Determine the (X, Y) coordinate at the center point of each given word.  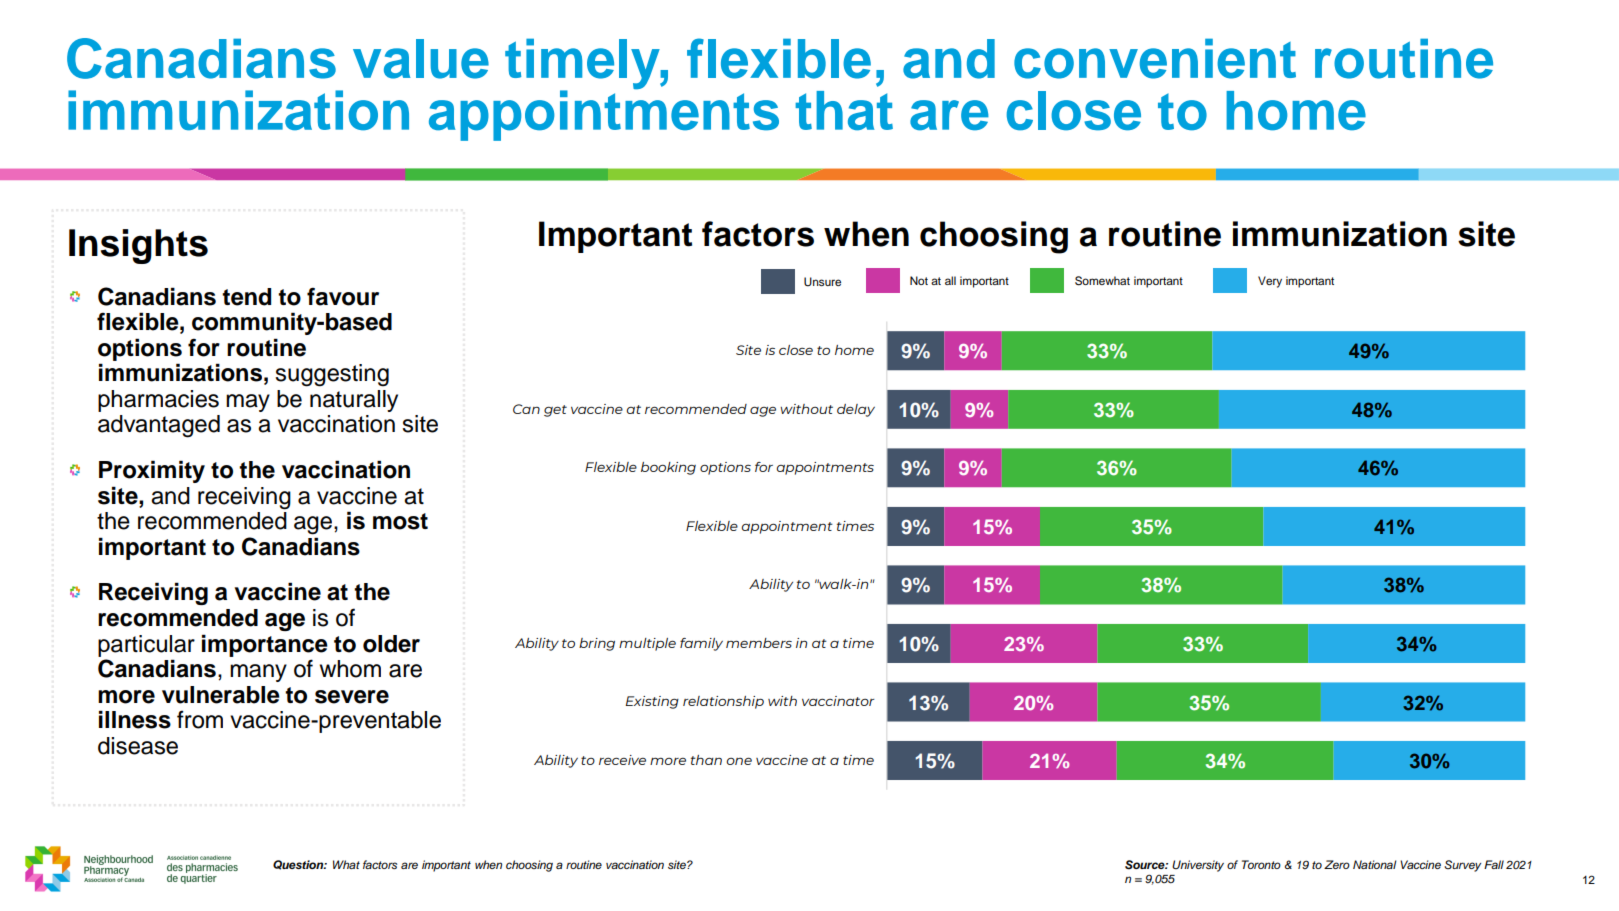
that (844, 111)
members (759, 643)
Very (1270, 282)
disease (138, 746)
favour (343, 296)
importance (265, 645)
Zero (1337, 864)
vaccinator (838, 701)
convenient (1155, 59)
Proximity (152, 471)
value (421, 59)
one (739, 761)
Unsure (822, 282)
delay (856, 410)
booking (668, 468)
